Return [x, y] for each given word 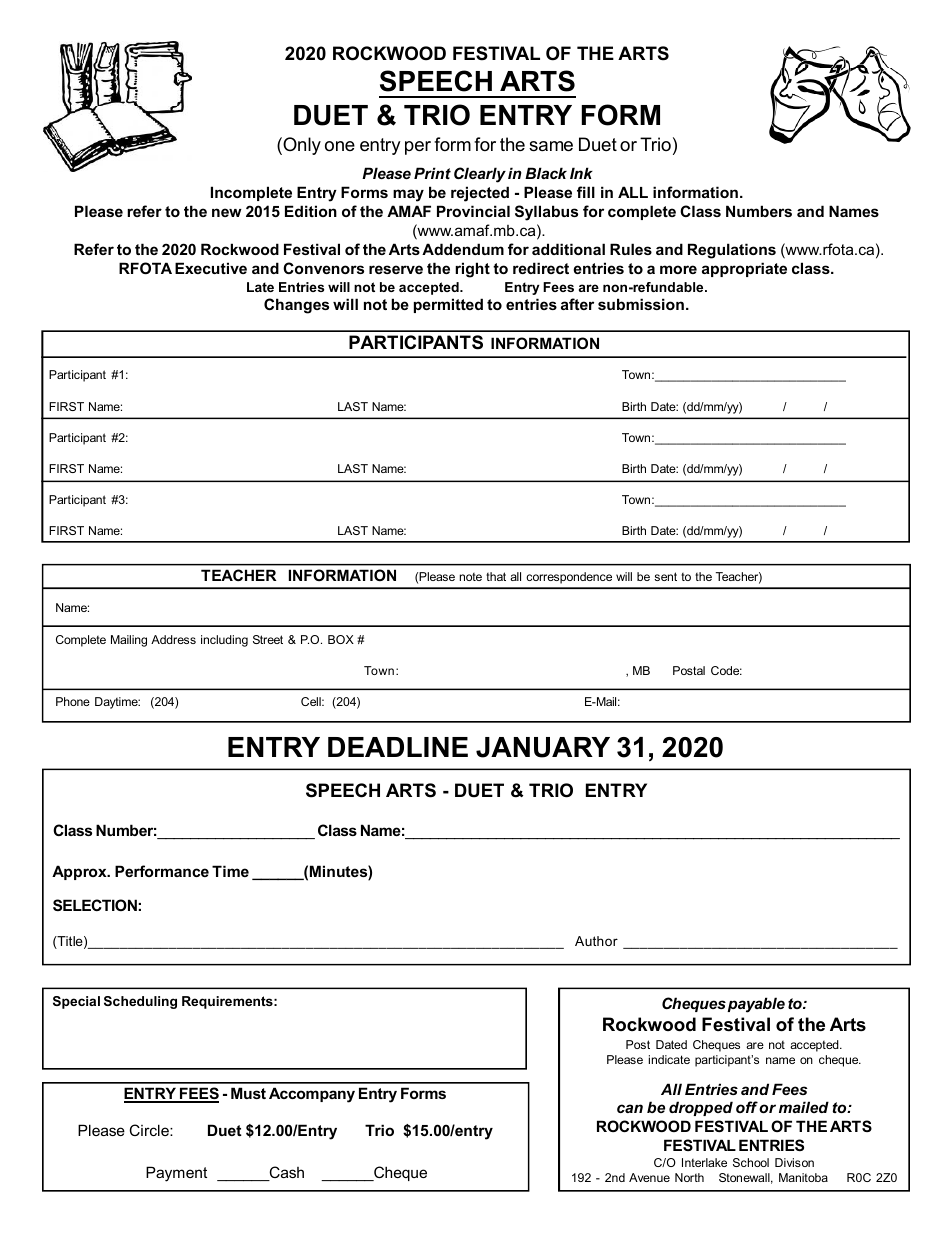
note [471, 577]
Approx [80, 872]
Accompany [312, 1095]
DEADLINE [398, 747]
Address [173, 639]
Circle [150, 1130]
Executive [211, 268]
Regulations [732, 251]
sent [665, 576]
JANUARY [543, 747]
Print [432, 173]
